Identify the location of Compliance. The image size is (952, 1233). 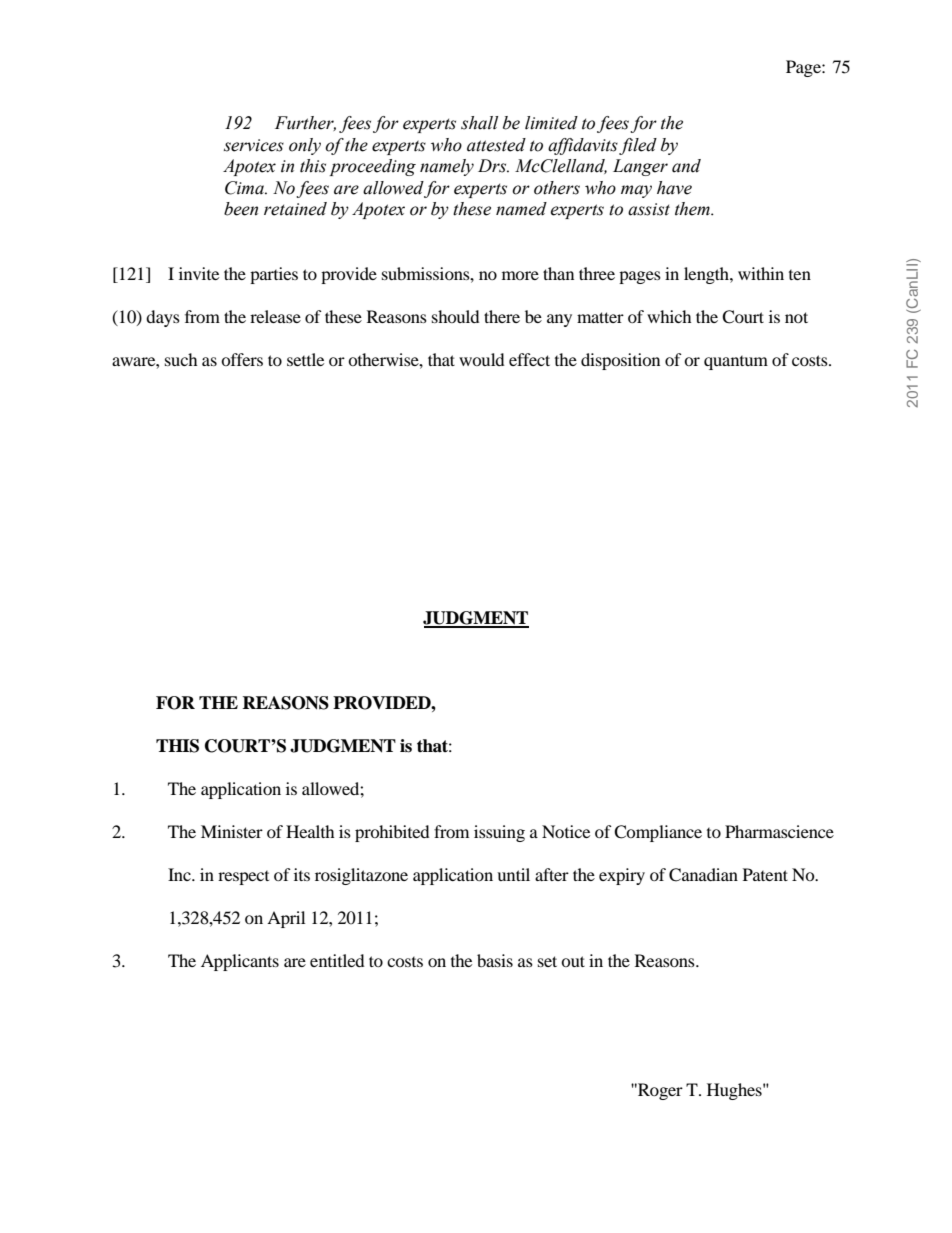
(658, 833).
